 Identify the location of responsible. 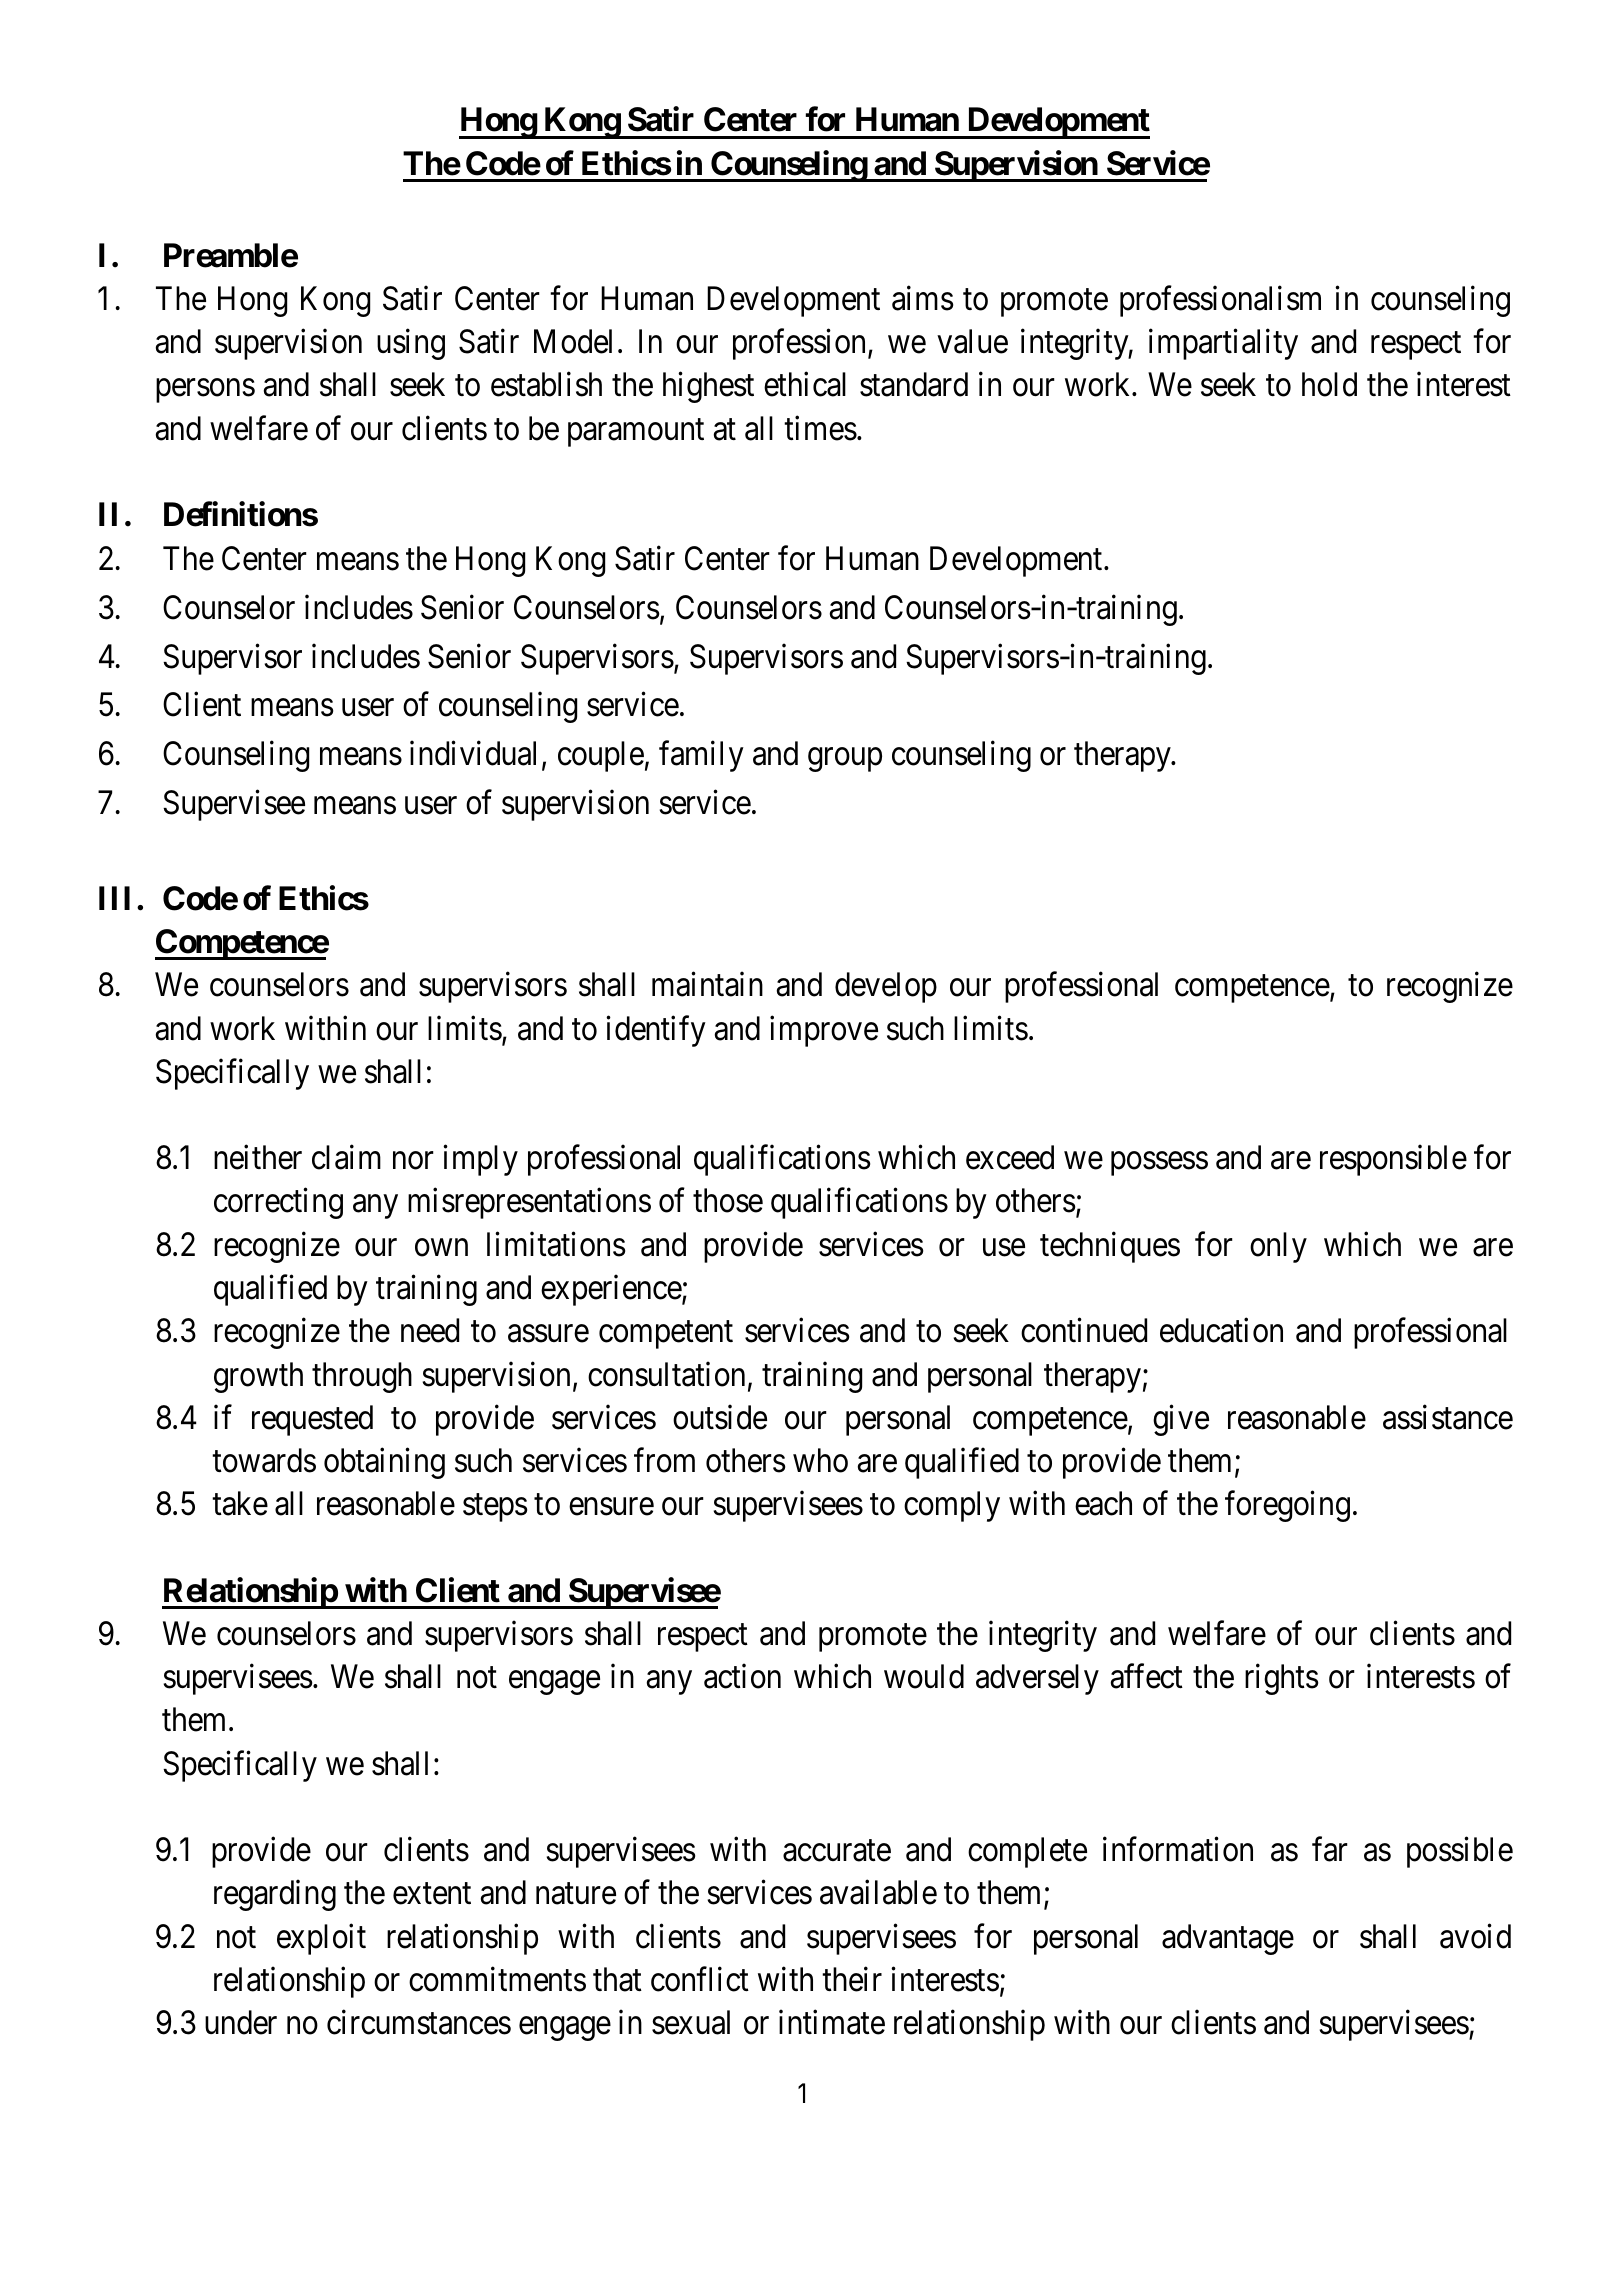
(1393, 1160).
